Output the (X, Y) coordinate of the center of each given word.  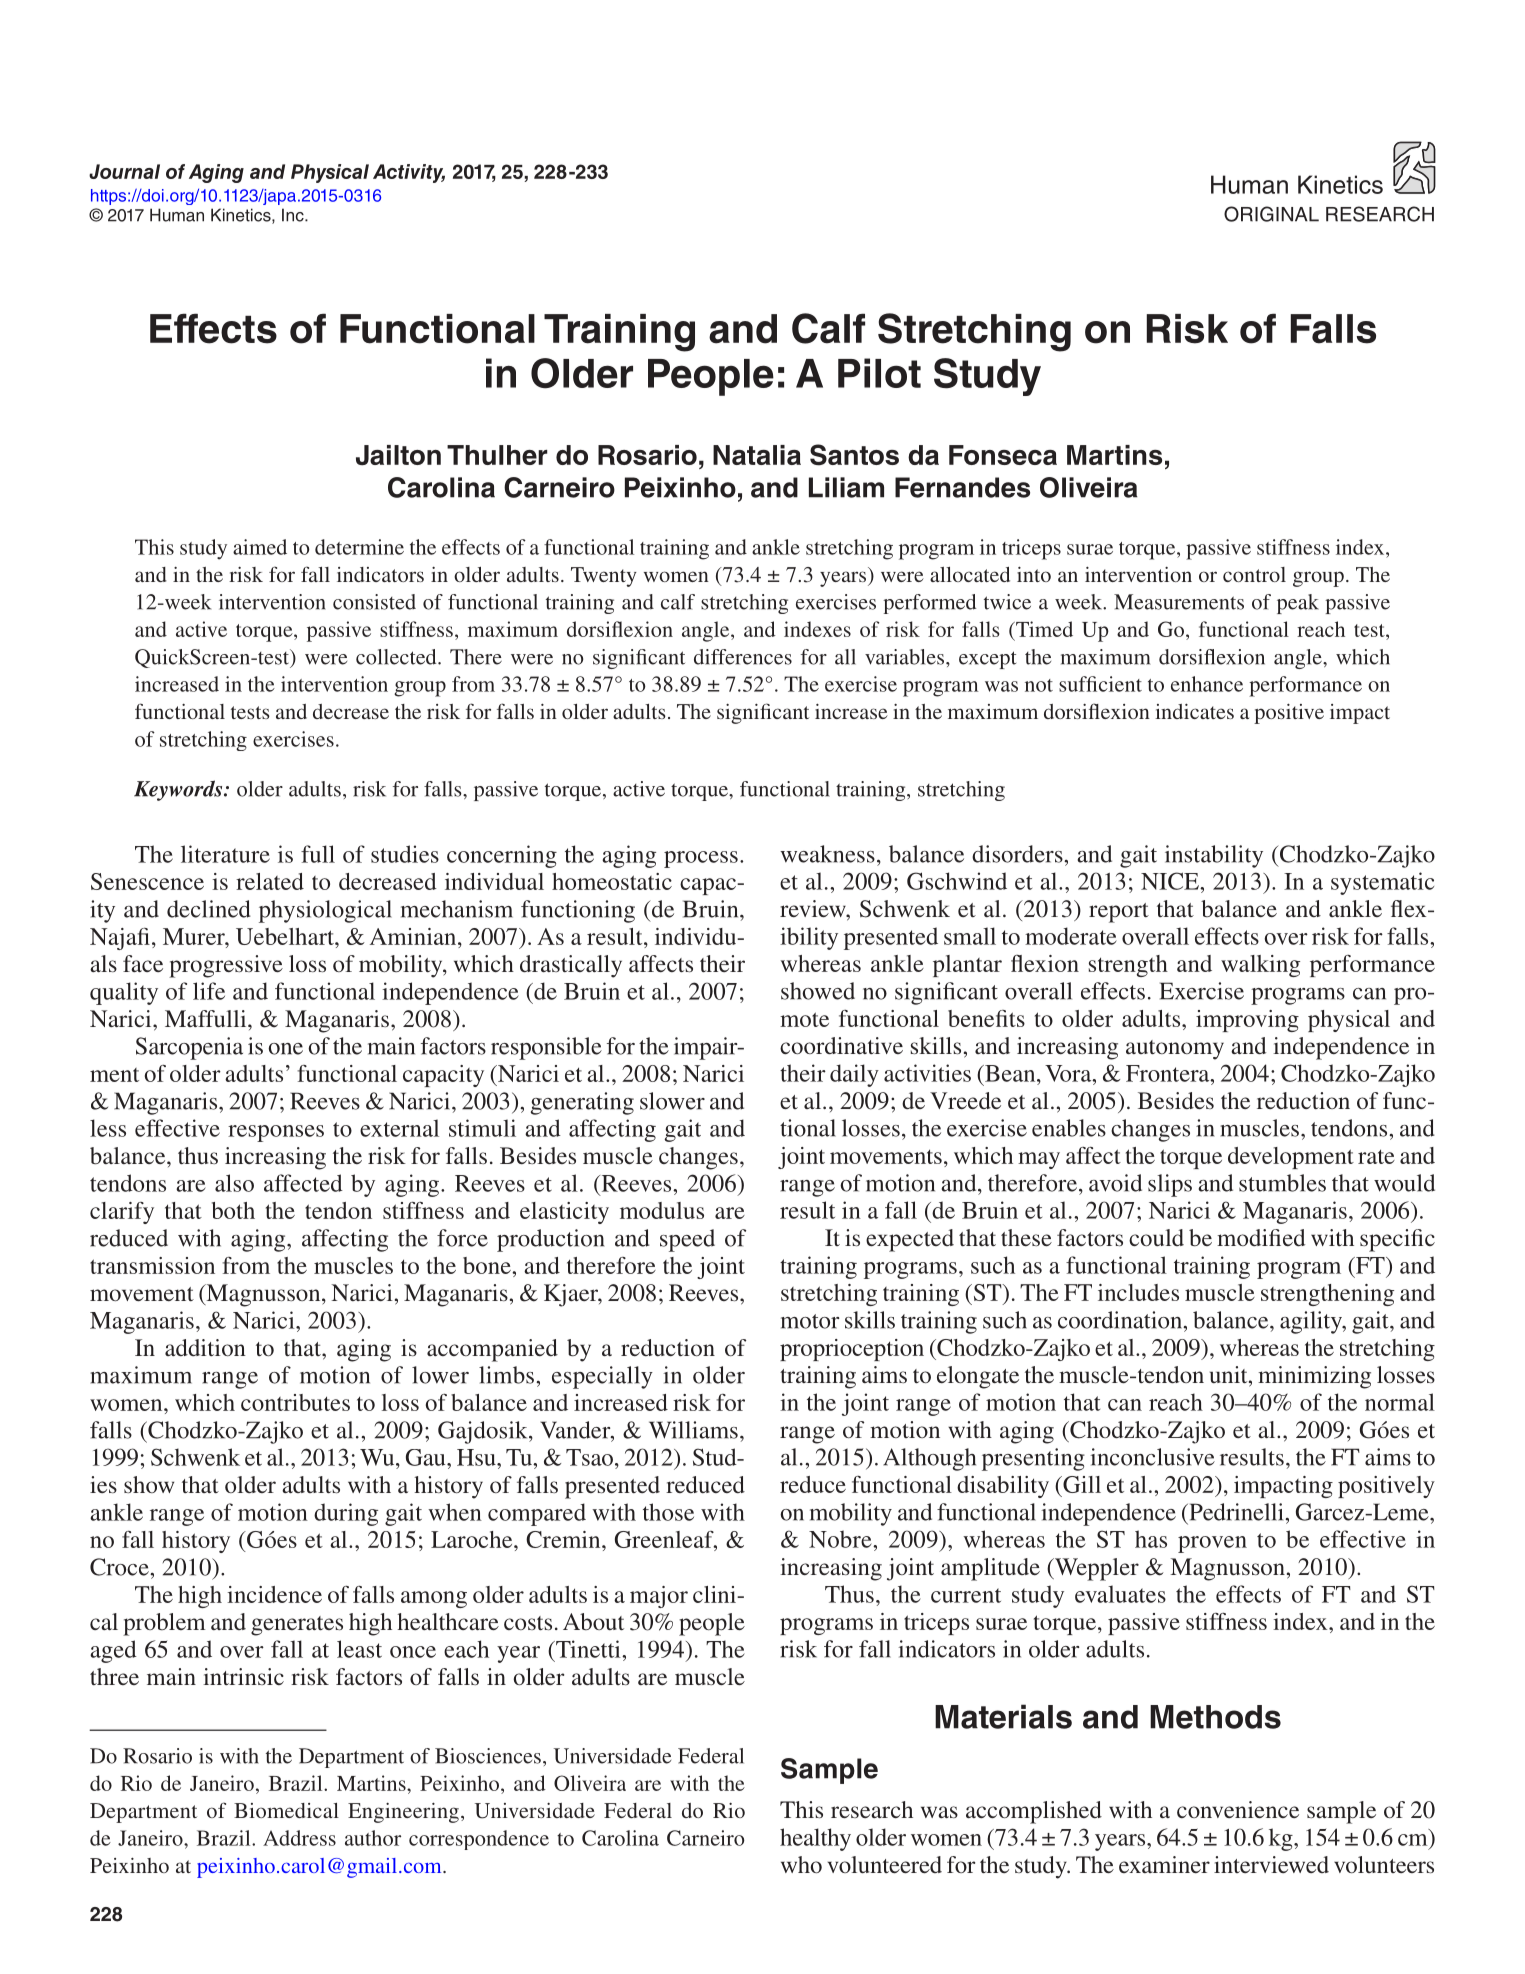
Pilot (879, 373)
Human (177, 215)
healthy (815, 1839)
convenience (1238, 1809)
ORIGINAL (1271, 214)
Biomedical (286, 1810)
